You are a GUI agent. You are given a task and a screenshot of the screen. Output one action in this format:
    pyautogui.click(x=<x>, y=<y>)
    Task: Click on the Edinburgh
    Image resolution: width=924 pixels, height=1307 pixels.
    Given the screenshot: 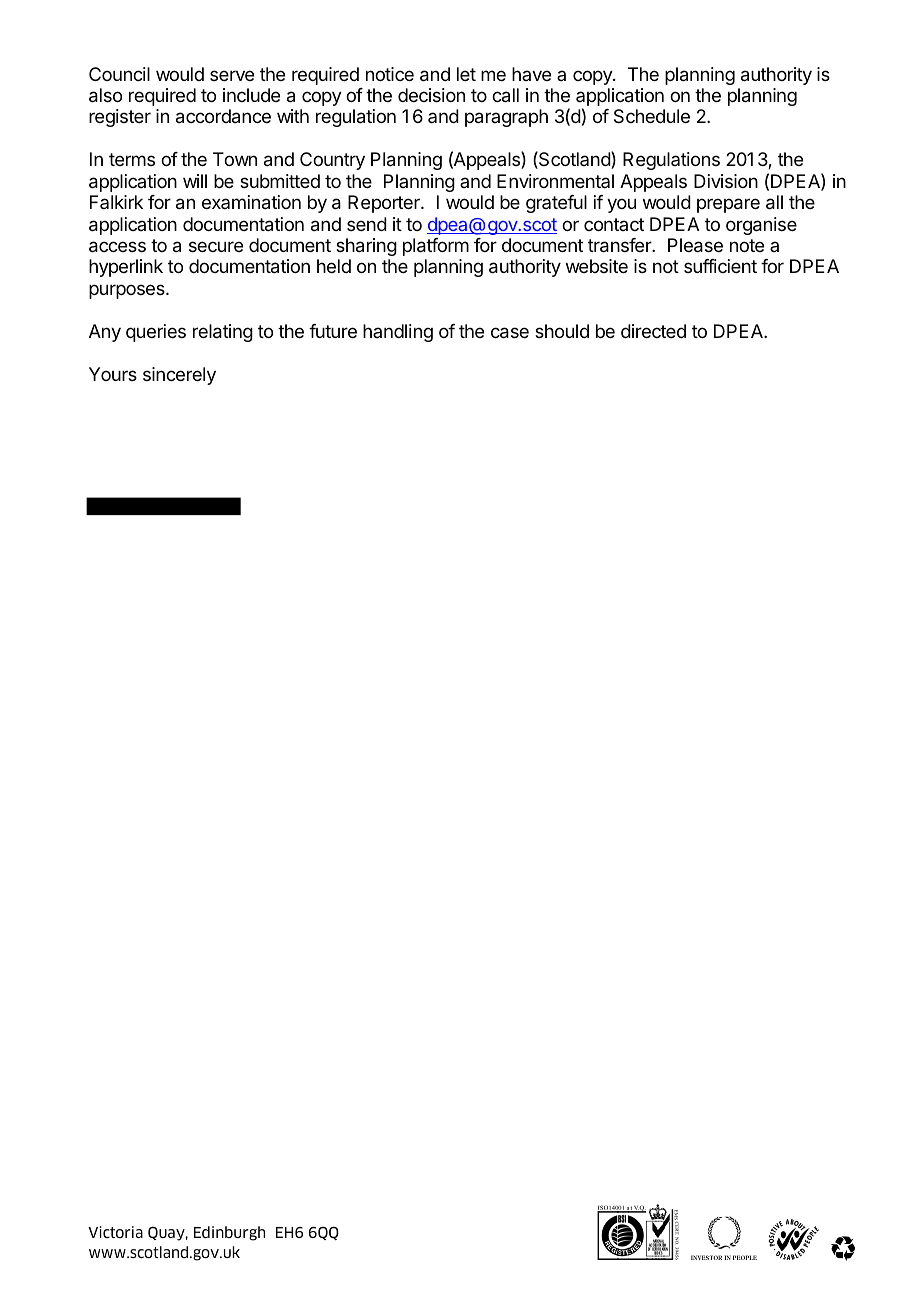 What is the action you would take?
    pyautogui.click(x=229, y=1233)
